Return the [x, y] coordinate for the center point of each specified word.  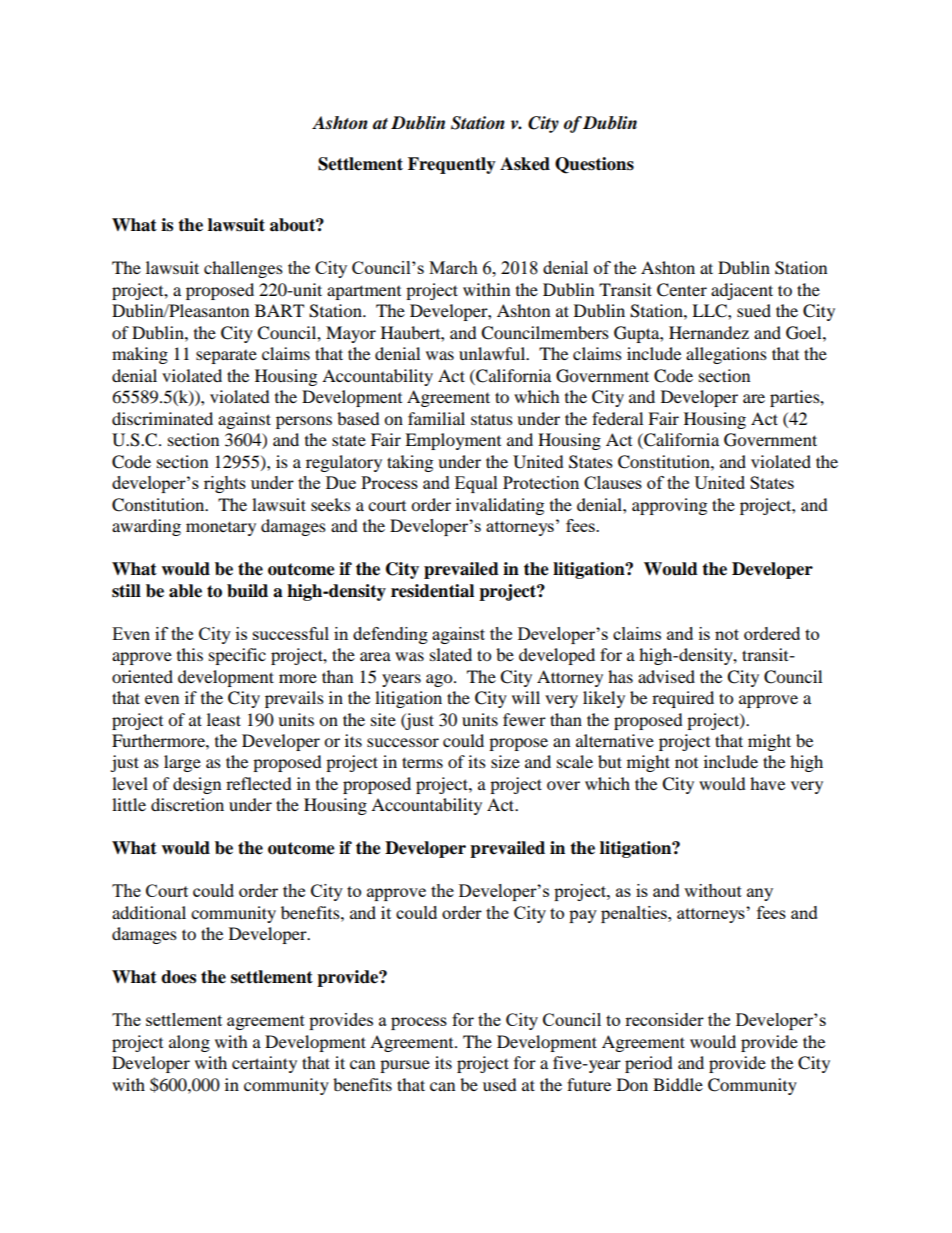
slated [451, 654]
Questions [594, 165]
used [500, 1084]
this [190, 654]
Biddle [678, 1084]
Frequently [452, 165]
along [189, 1043]
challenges [243, 269]
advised [666, 676]
